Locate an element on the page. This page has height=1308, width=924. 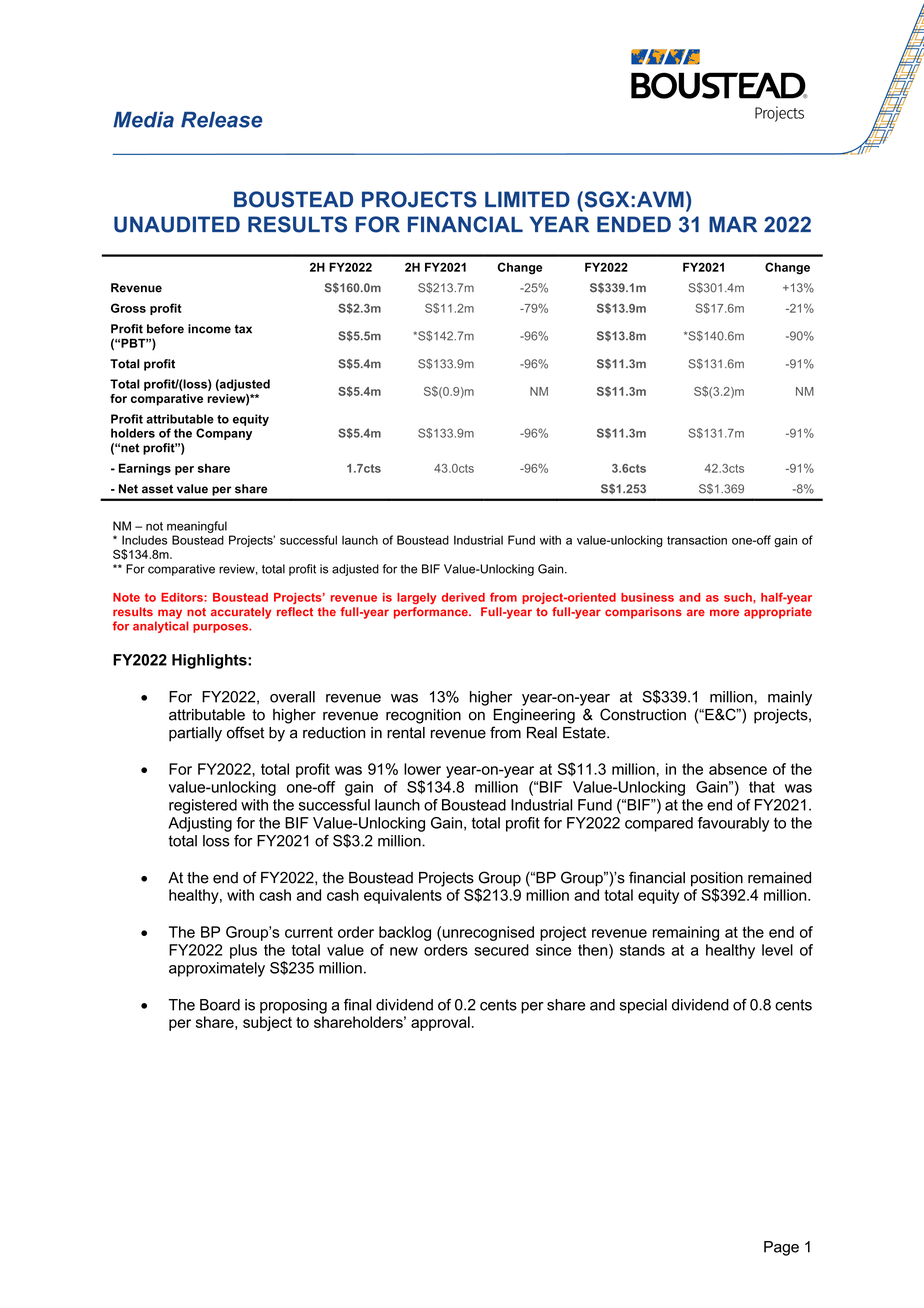
LIMITED is located at coordinates (527, 199).
